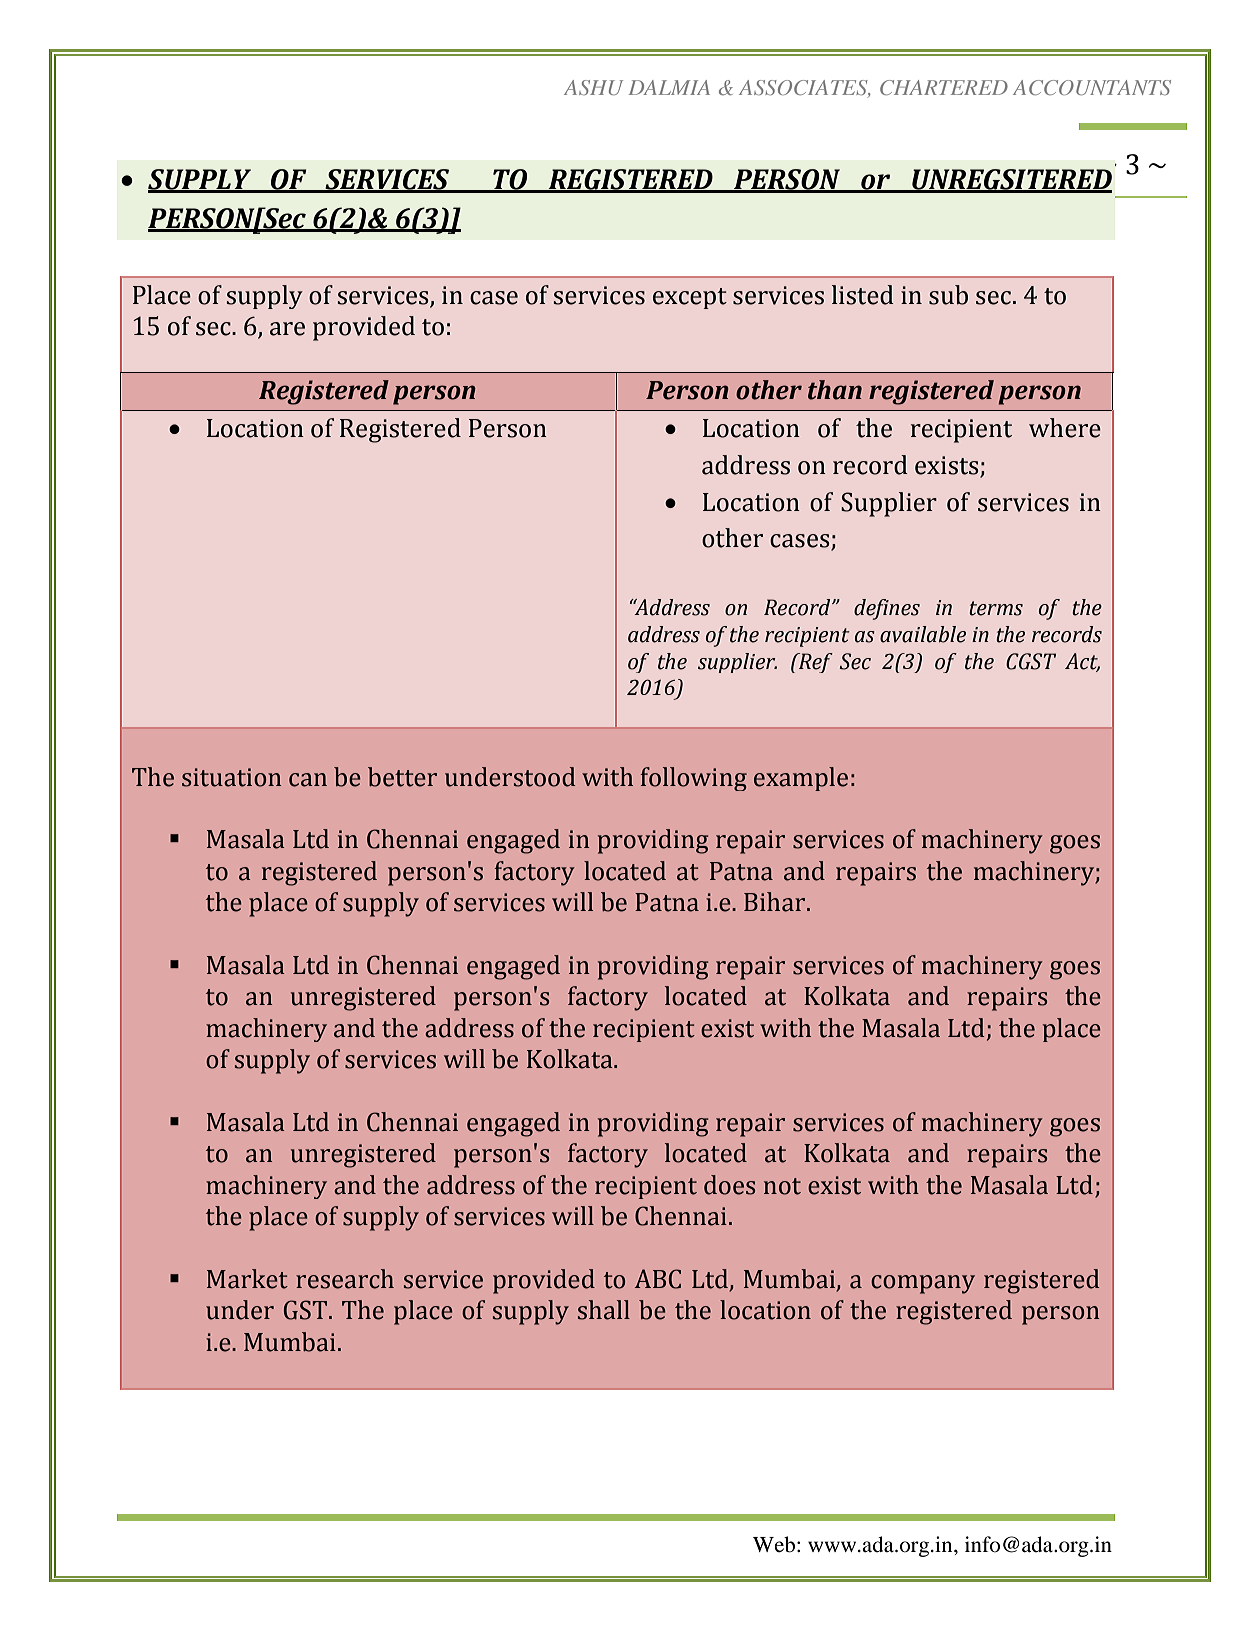  I want to click on available, so click(923, 634).
